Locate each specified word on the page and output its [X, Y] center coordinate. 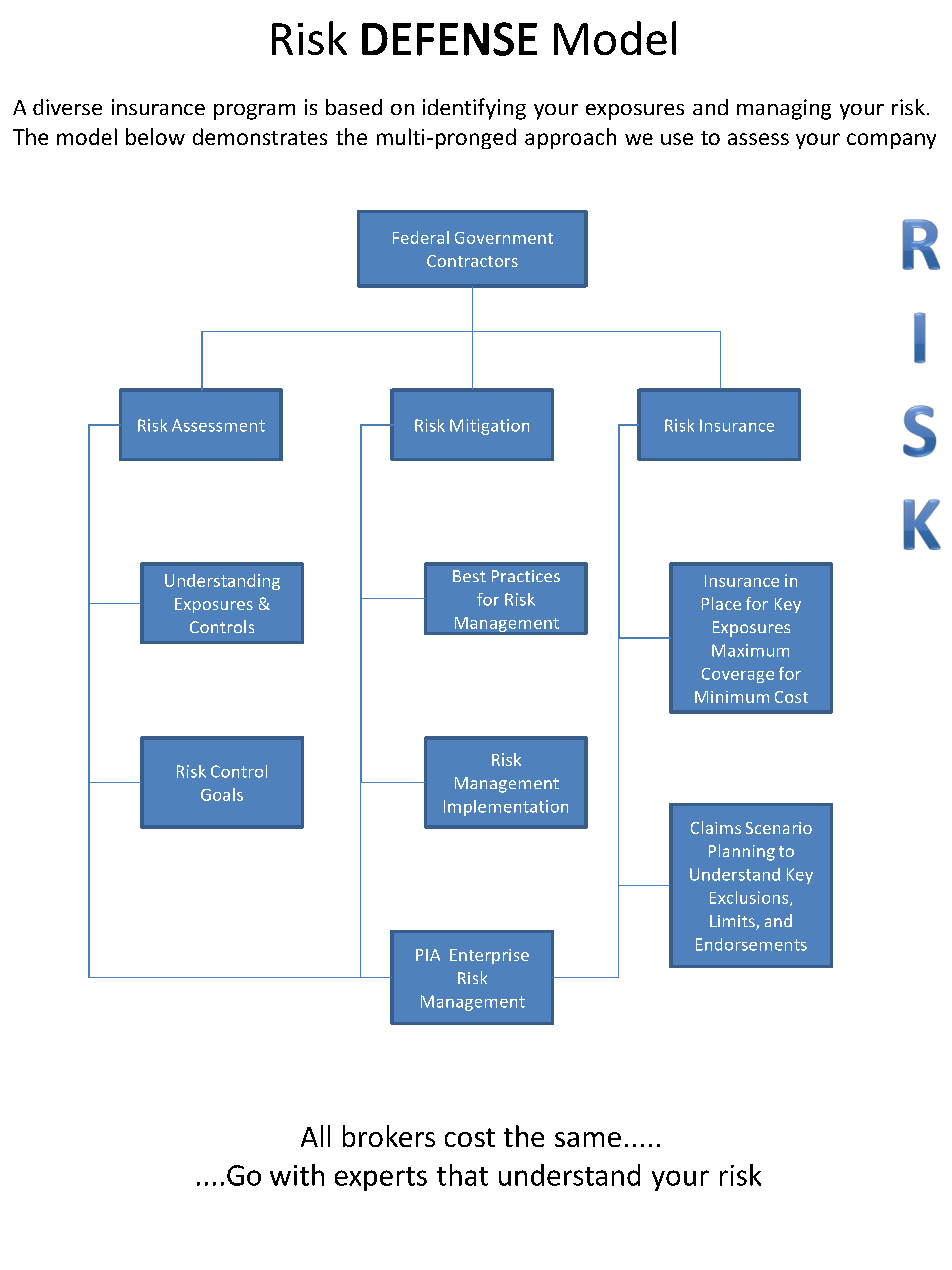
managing [784, 109]
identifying [474, 109]
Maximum [750, 650]
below [155, 136]
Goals [222, 794]
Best [469, 576]
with [297, 1175]
